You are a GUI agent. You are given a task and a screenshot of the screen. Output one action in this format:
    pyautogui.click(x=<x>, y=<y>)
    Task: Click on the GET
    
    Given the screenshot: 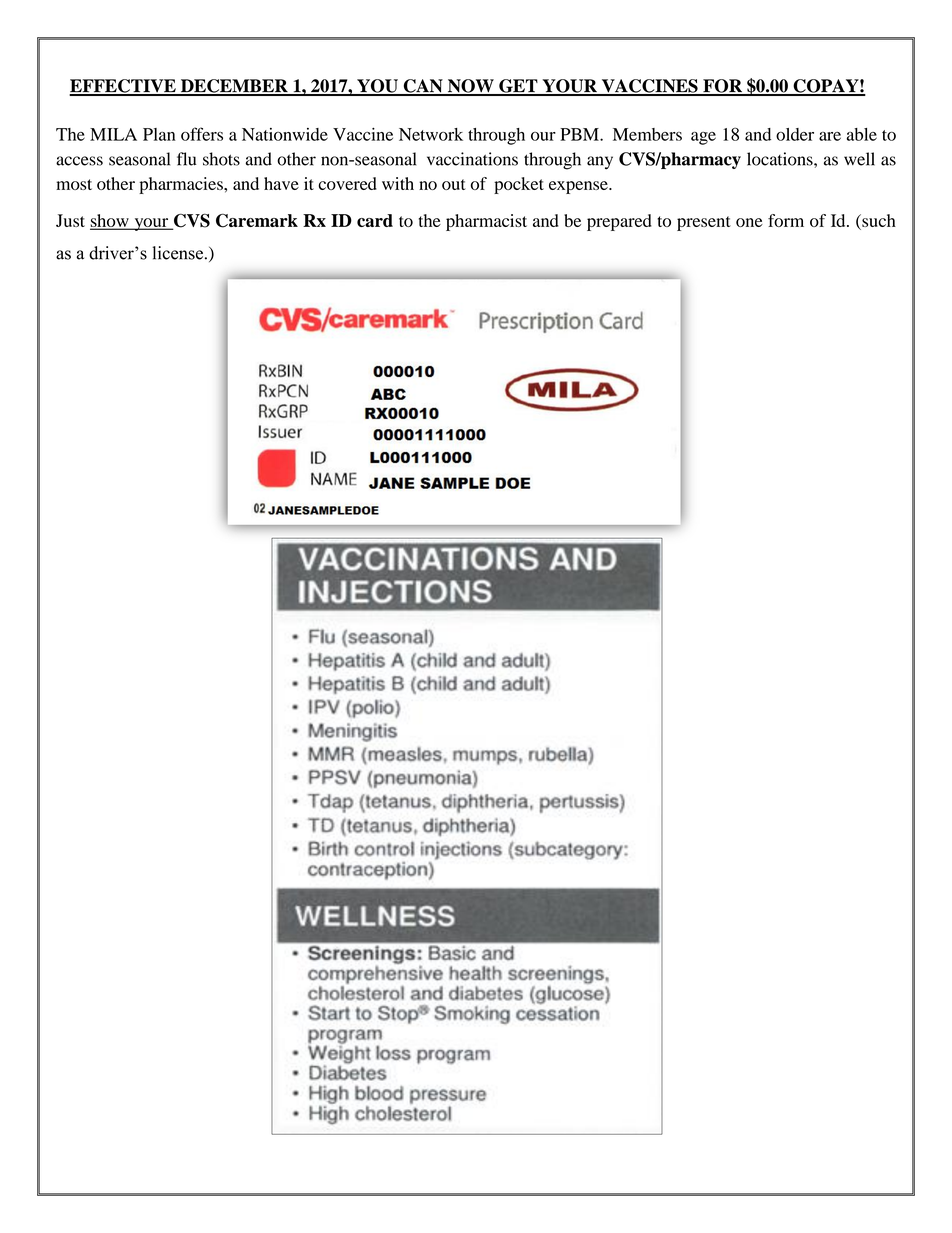 What is the action you would take?
    pyautogui.click(x=518, y=87)
